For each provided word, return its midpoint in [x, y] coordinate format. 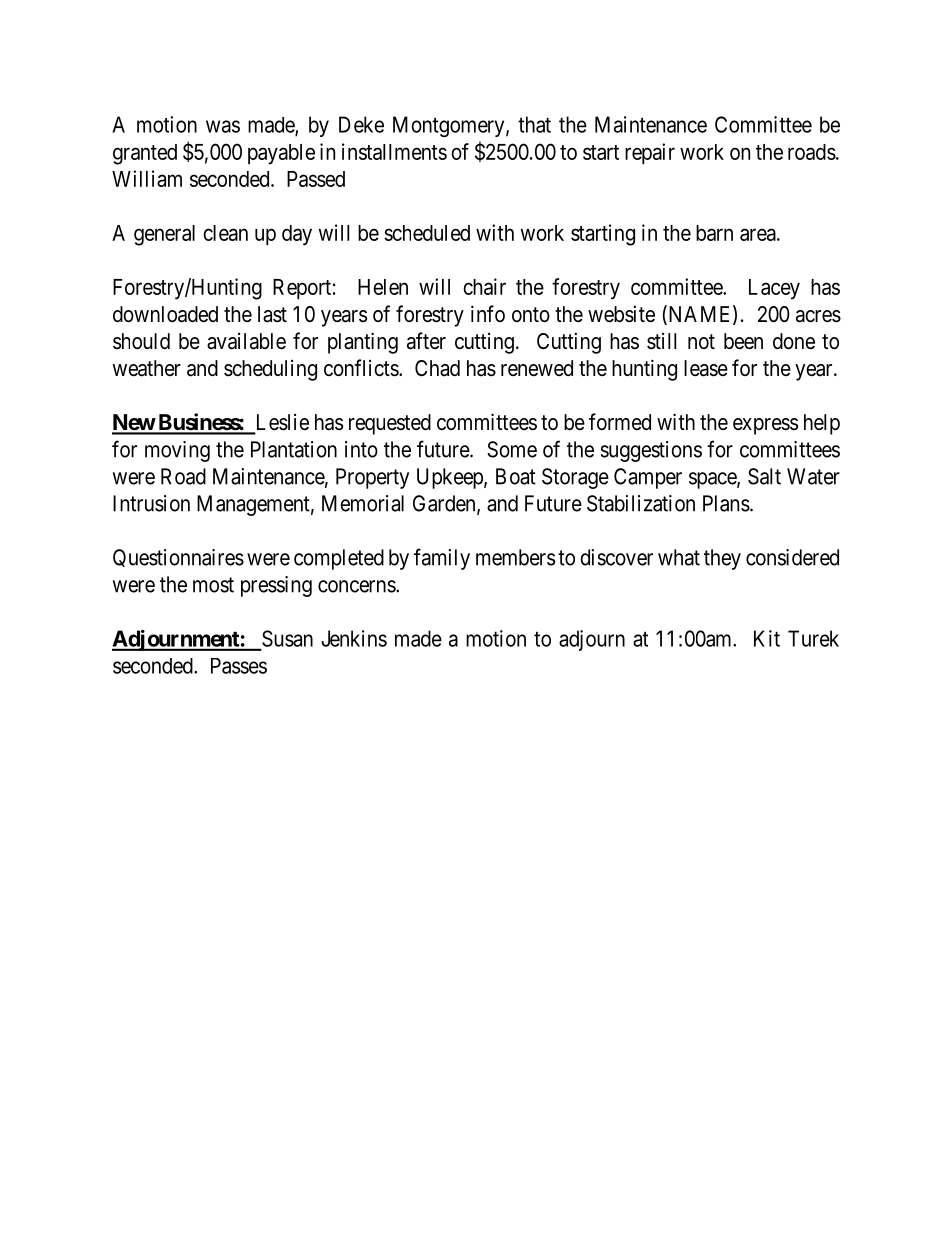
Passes [239, 666]
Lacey [774, 289]
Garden [445, 504]
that [534, 124]
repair [650, 153]
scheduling [270, 370]
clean [225, 233]
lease [706, 368]
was [223, 126]
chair [484, 286]
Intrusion [151, 503]
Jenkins [354, 638]
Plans [726, 503]
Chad [437, 368]
